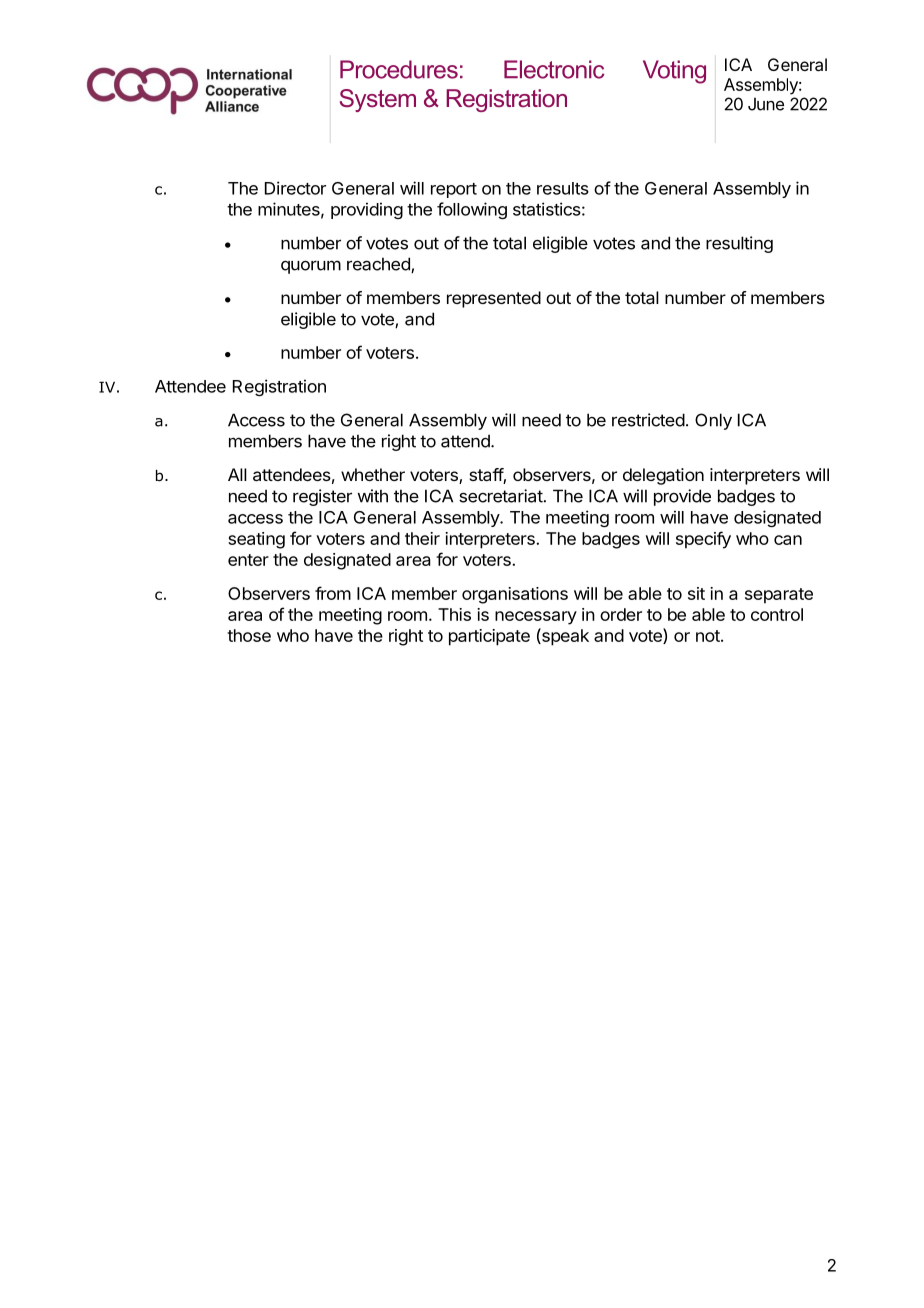 This page has height=1308, width=924. Describe the element at coordinates (674, 72) in the page. I see `Voting` at that location.
